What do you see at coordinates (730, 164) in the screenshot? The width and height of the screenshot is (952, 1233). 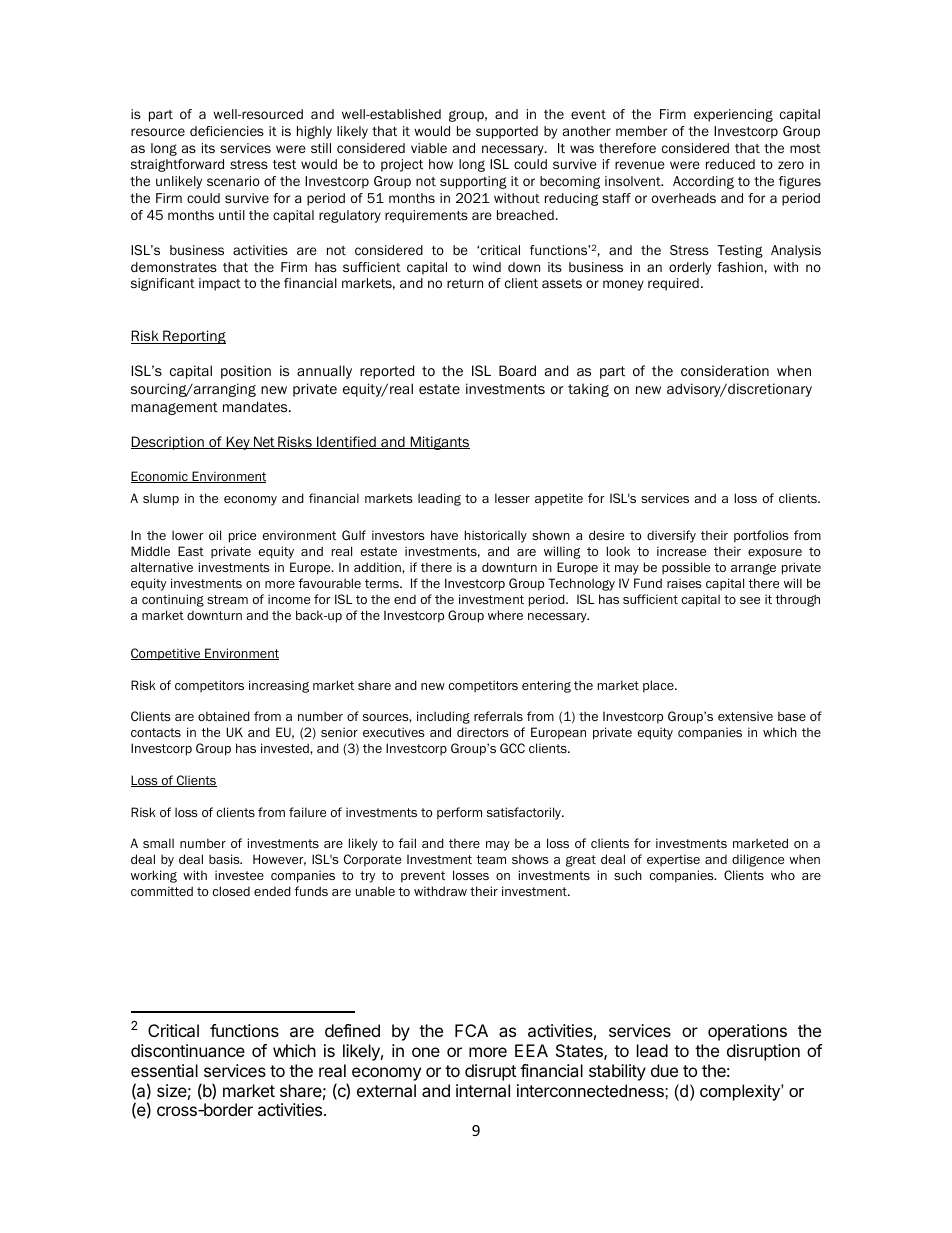 I see `reduced` at bounding box center [730, 164].
